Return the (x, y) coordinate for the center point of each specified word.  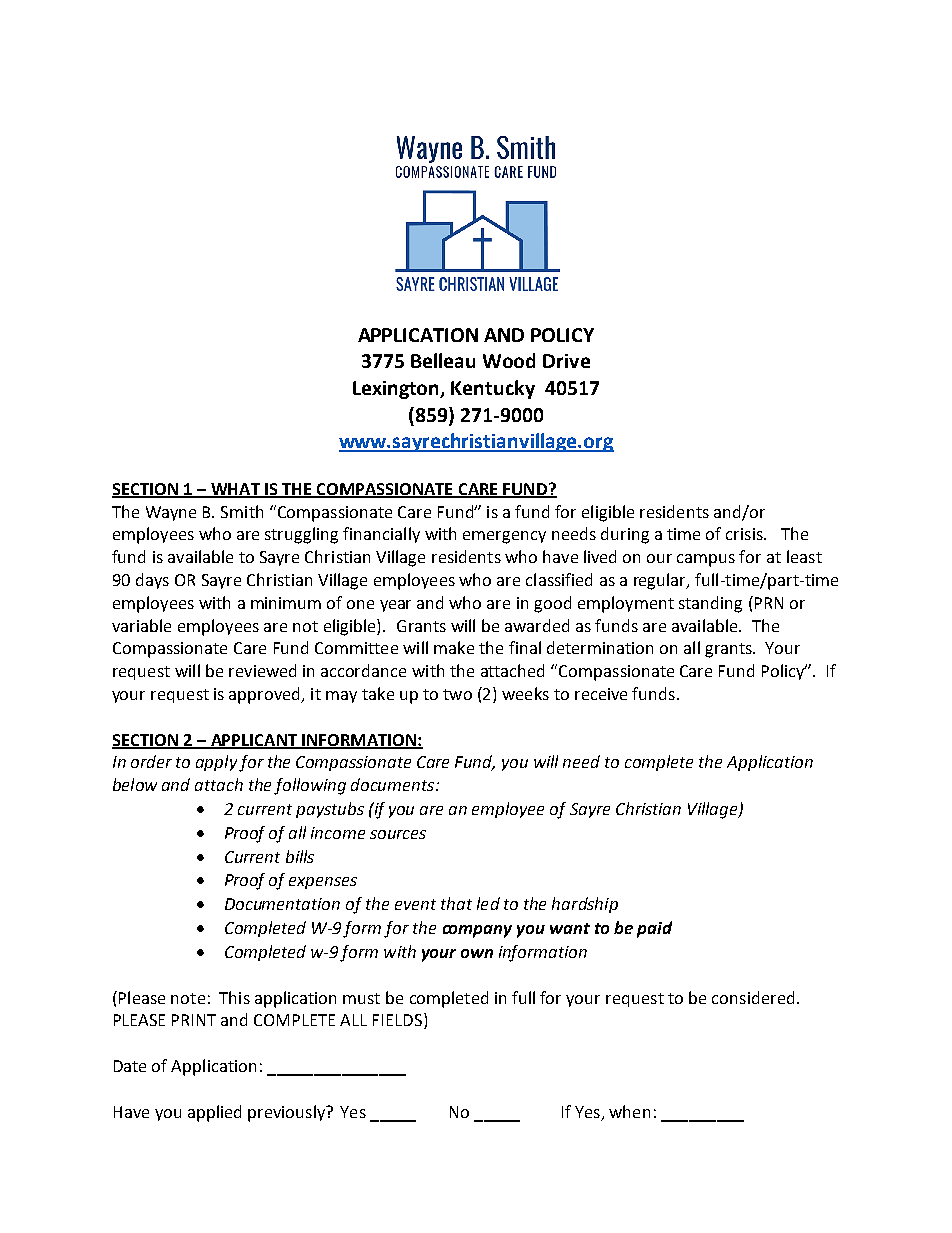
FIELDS (397, 1020)
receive (601, 694)
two (457, 694)
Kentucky (493, 389)
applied (214, 1113)
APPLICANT (254, 741)
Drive (566, 361)
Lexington (397, 390)
